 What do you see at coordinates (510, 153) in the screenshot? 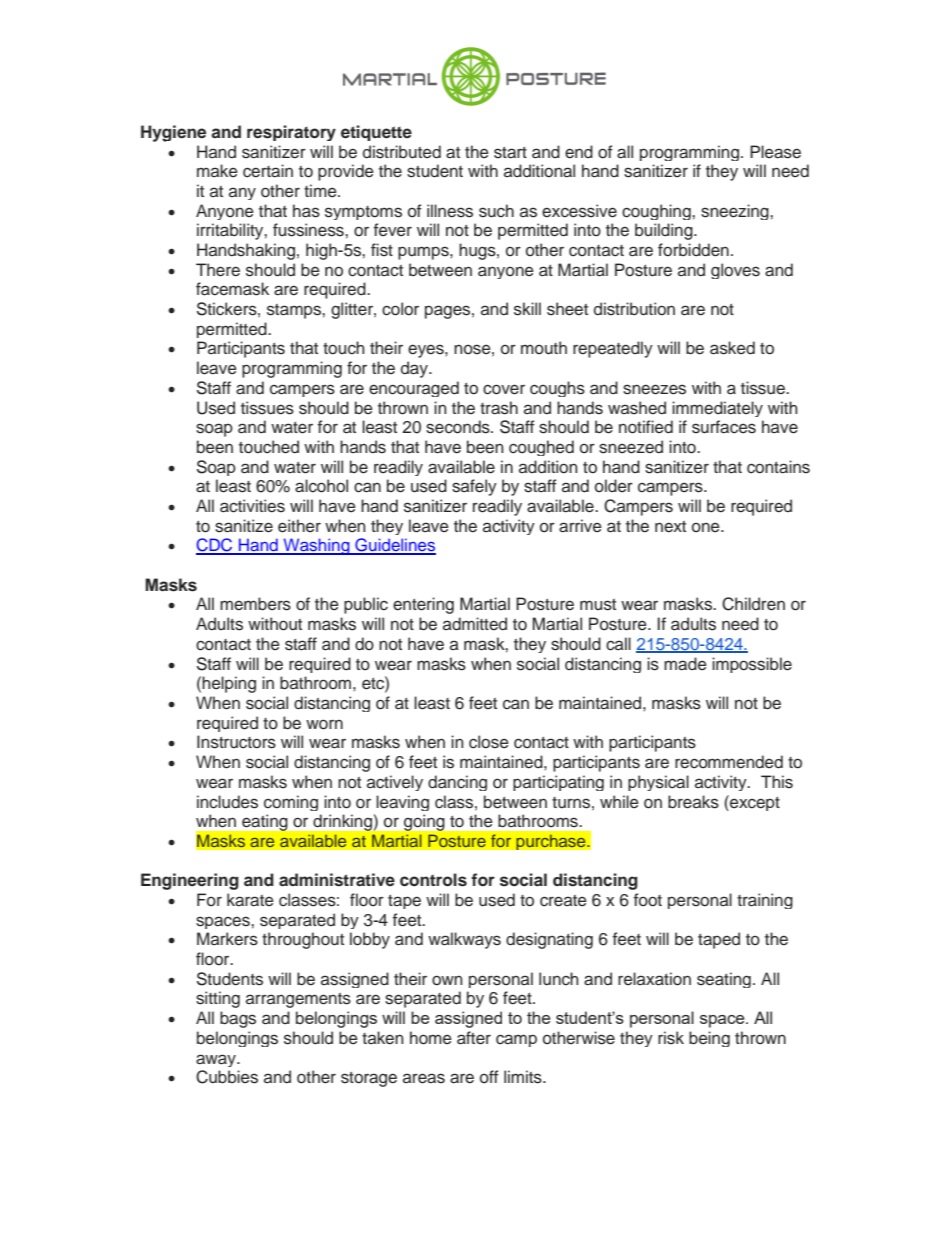
I see `start` at bounding box center [510, 153].
